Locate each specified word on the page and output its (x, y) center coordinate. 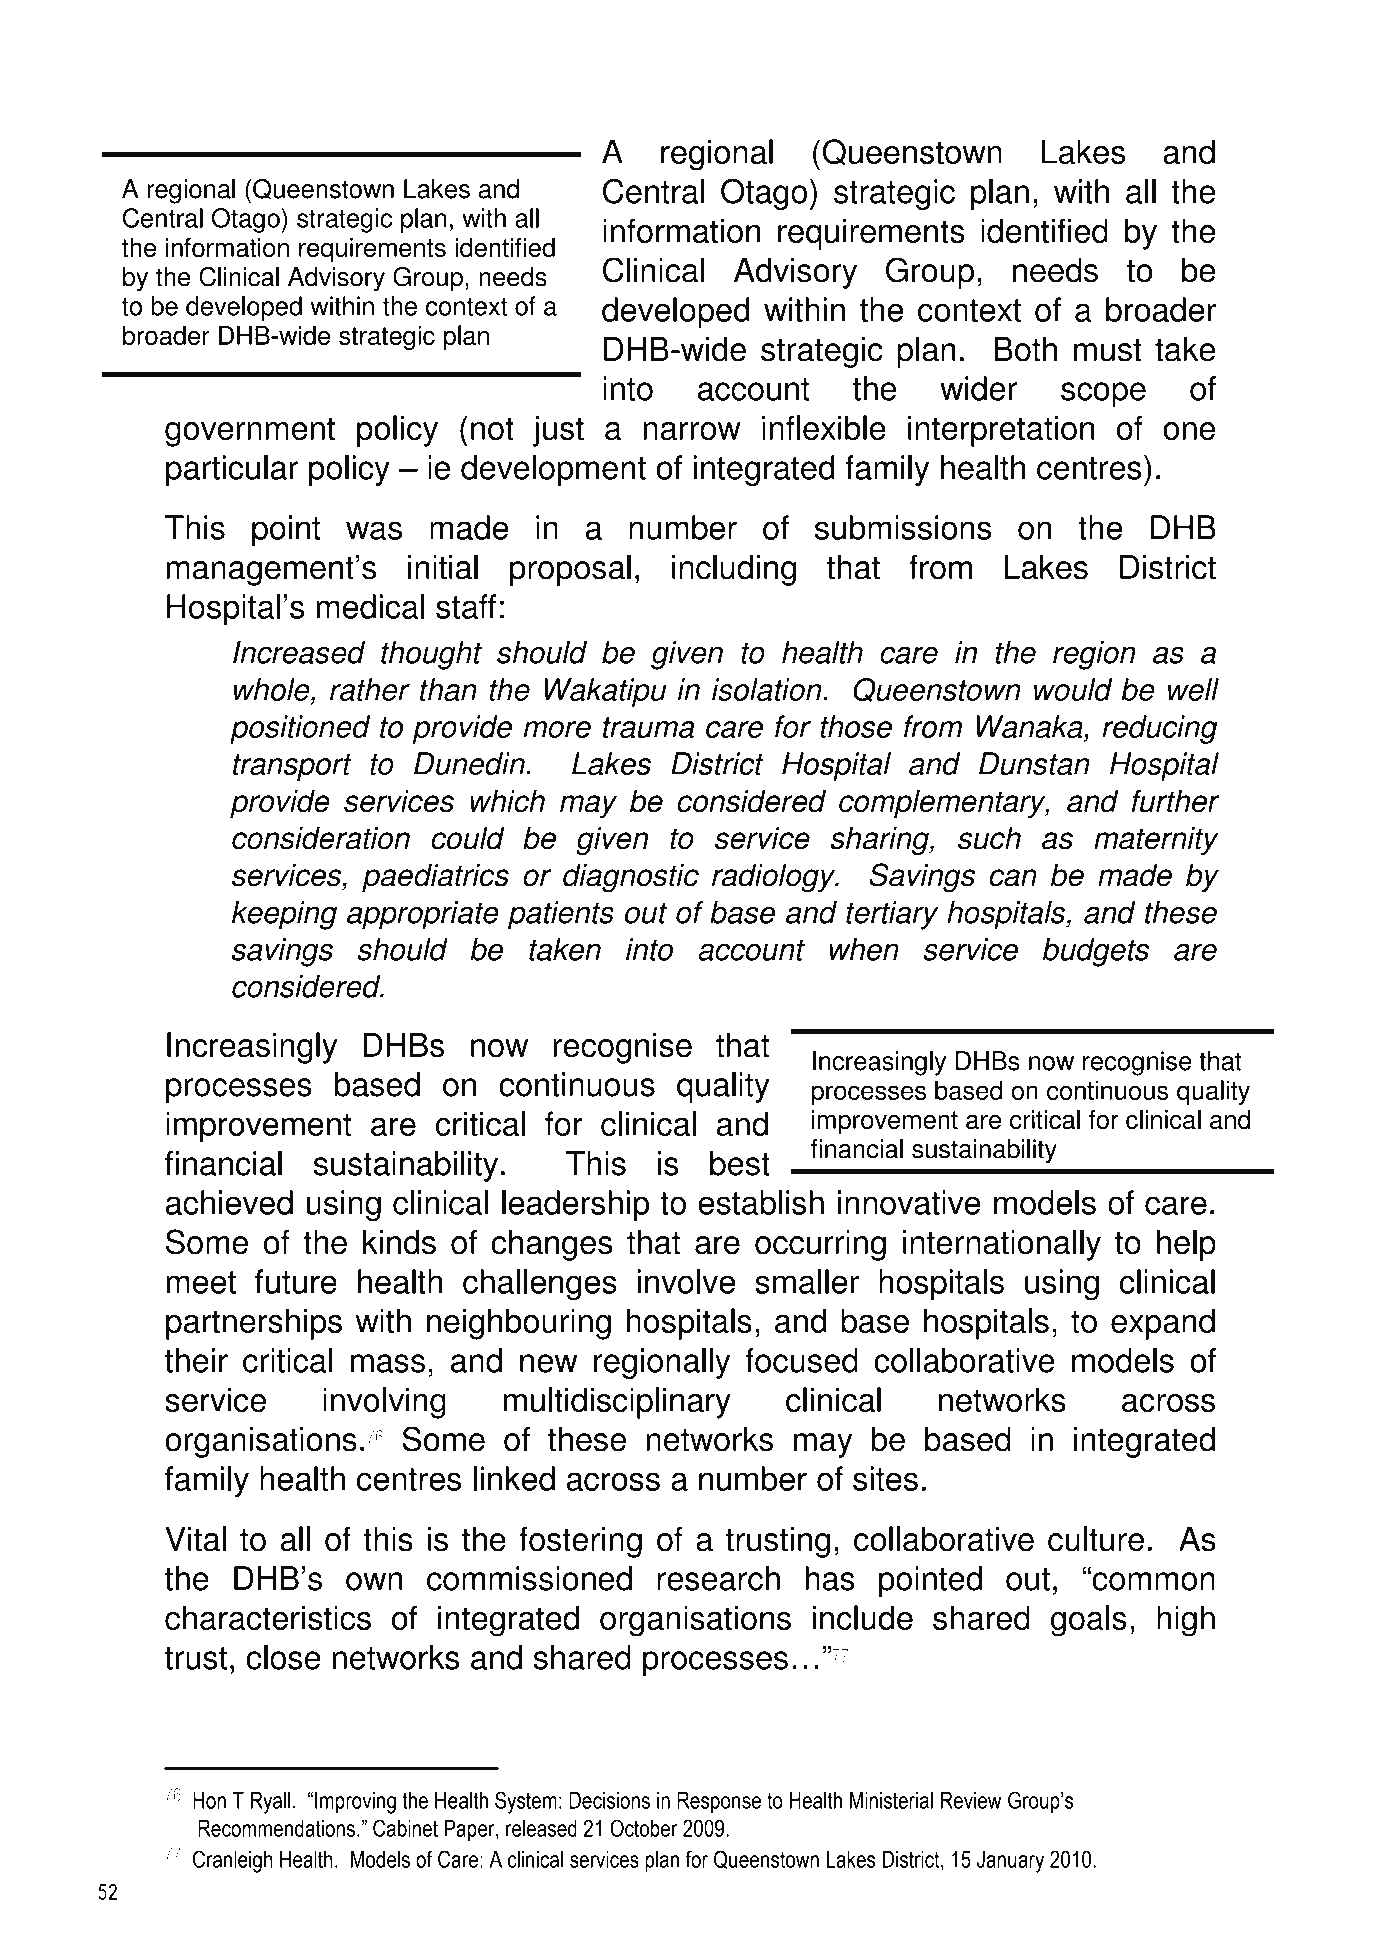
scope (1103, 394)
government (250, 432)
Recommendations (276, 1828)
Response (719, 1803)
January (1010, 1862)
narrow (692, 431)
